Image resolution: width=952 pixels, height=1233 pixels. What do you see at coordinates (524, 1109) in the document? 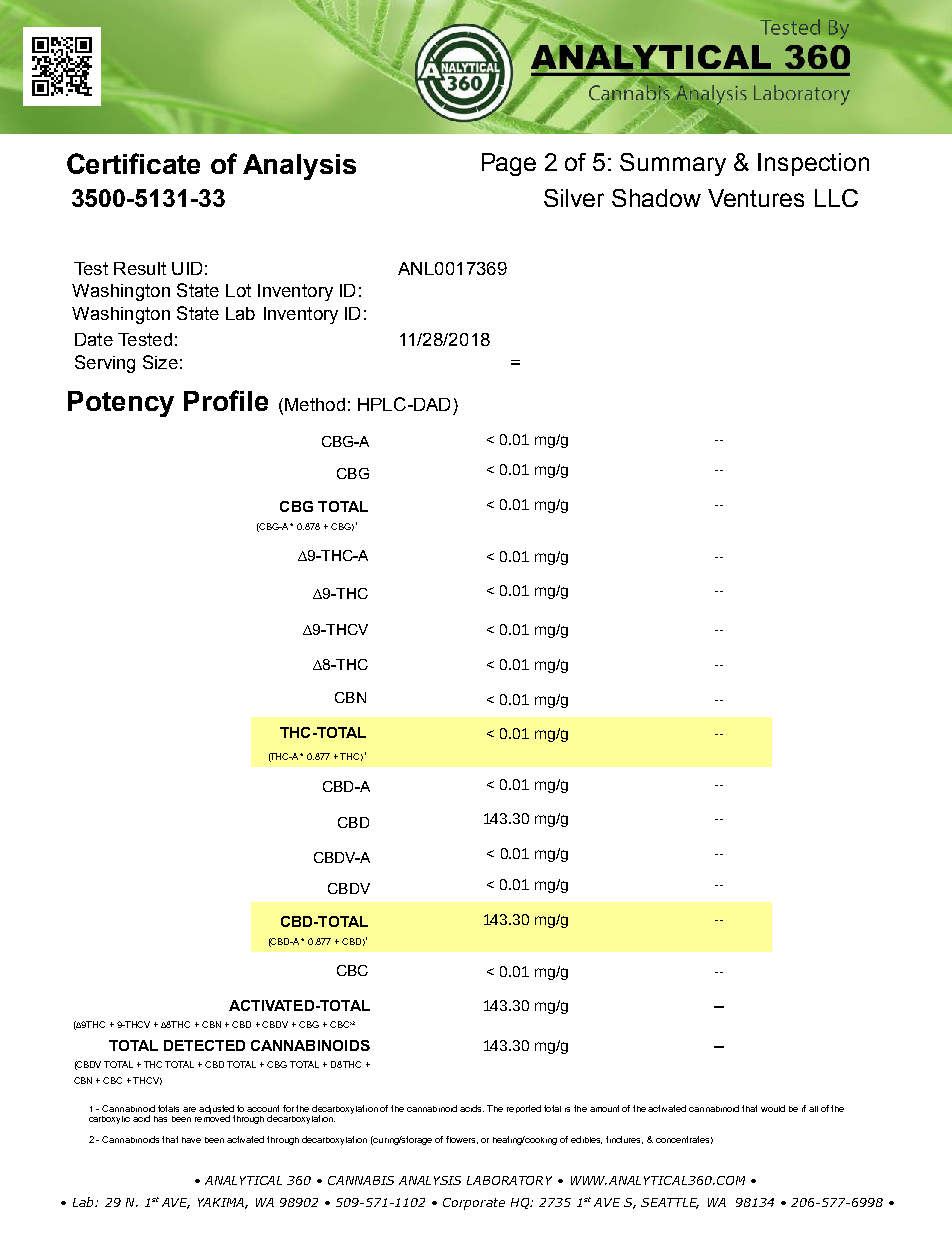
I see `reported` at bounding box center [524, 1109].
